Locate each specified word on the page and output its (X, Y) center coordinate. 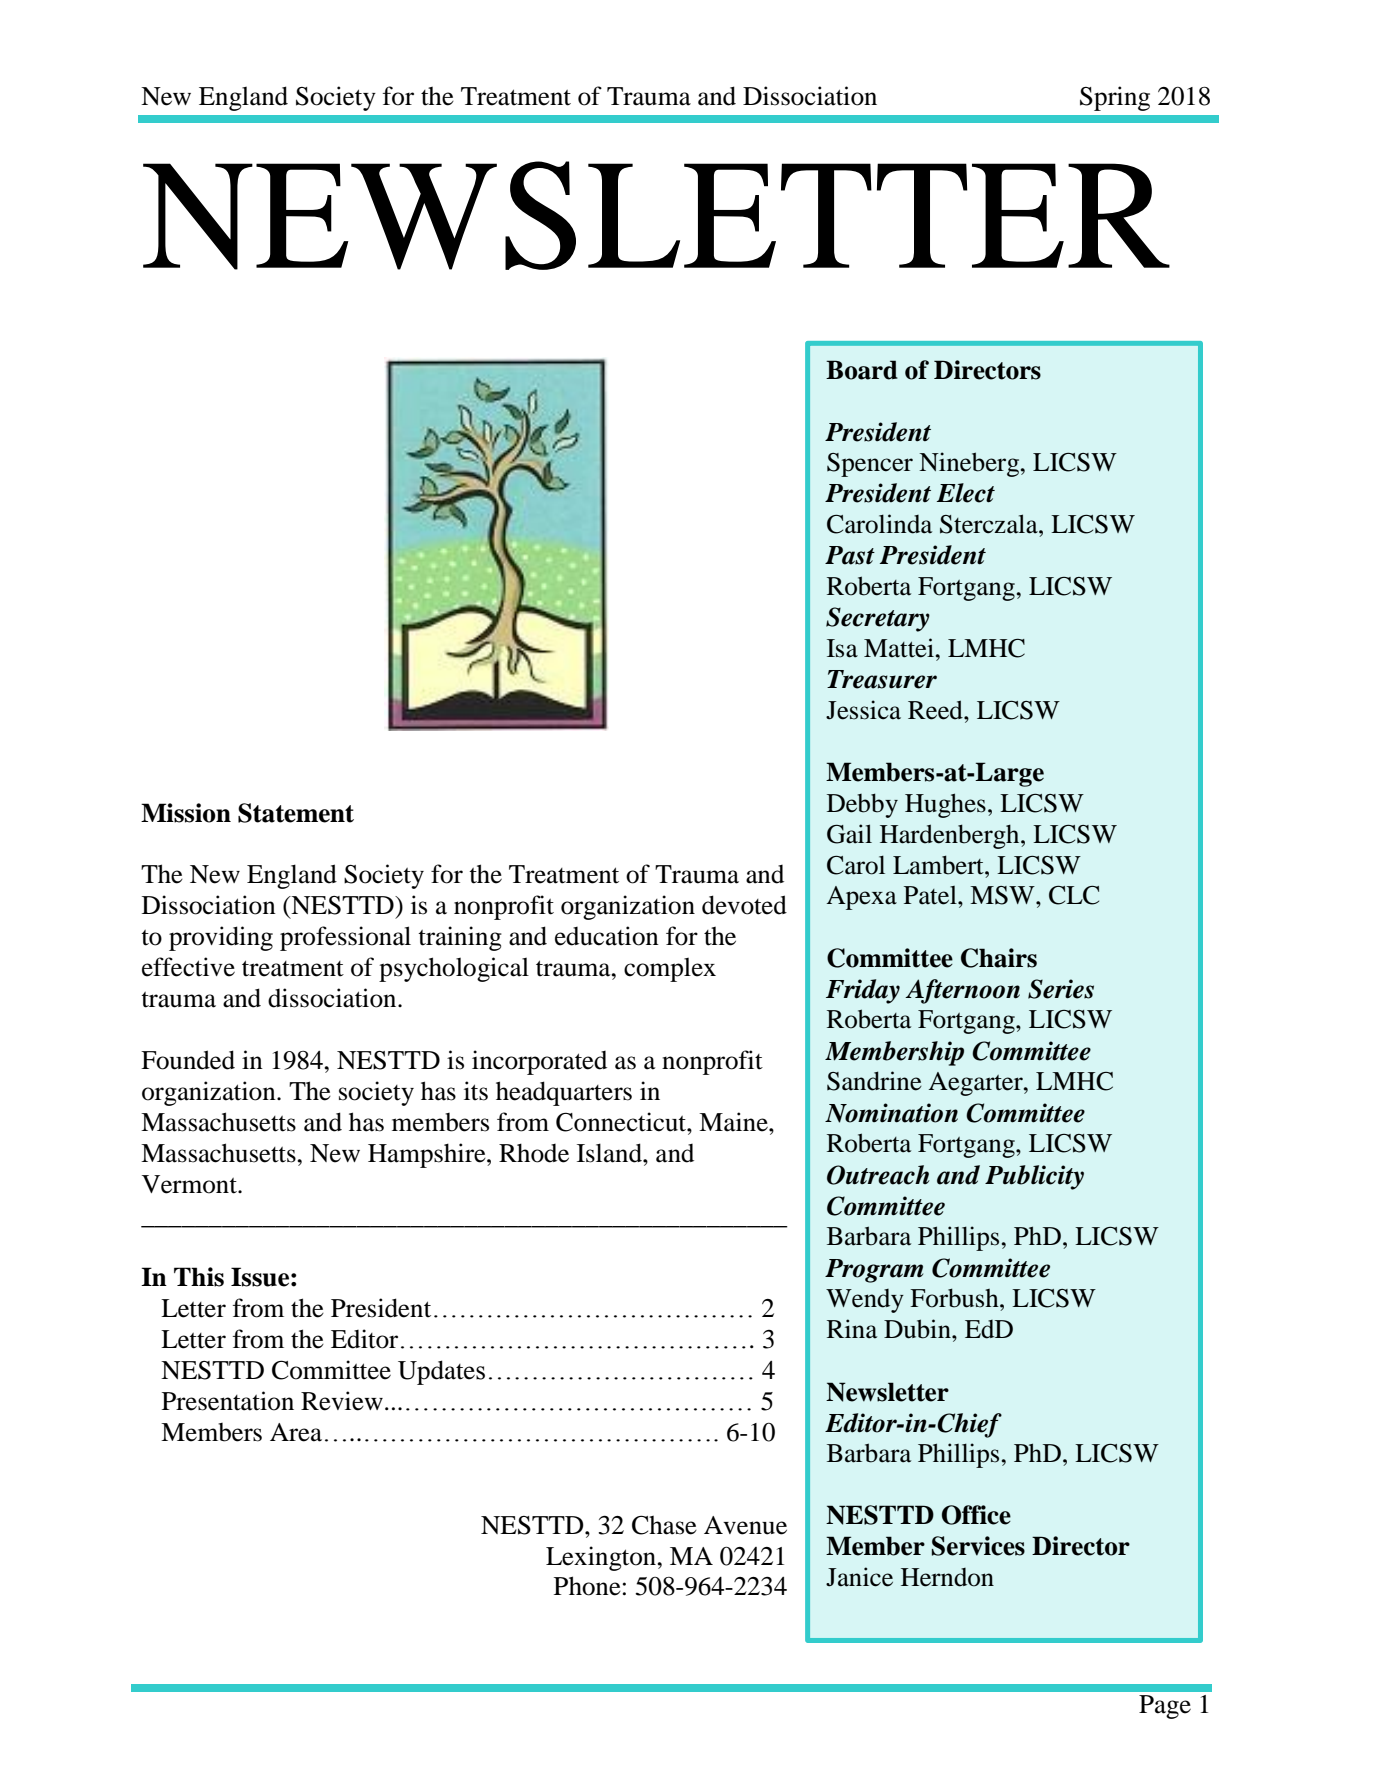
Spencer (870, 465)
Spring (1115, 98)
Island (610, 1153)
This (199, 1277)
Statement (296, 813)
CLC (1074, 895)
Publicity (1034, 1177)
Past (850, 555)
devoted (744, 905)
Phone (587, 1586)
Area (296, 1432)
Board (862, 370)
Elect (966, 493)
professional (345, 938)
